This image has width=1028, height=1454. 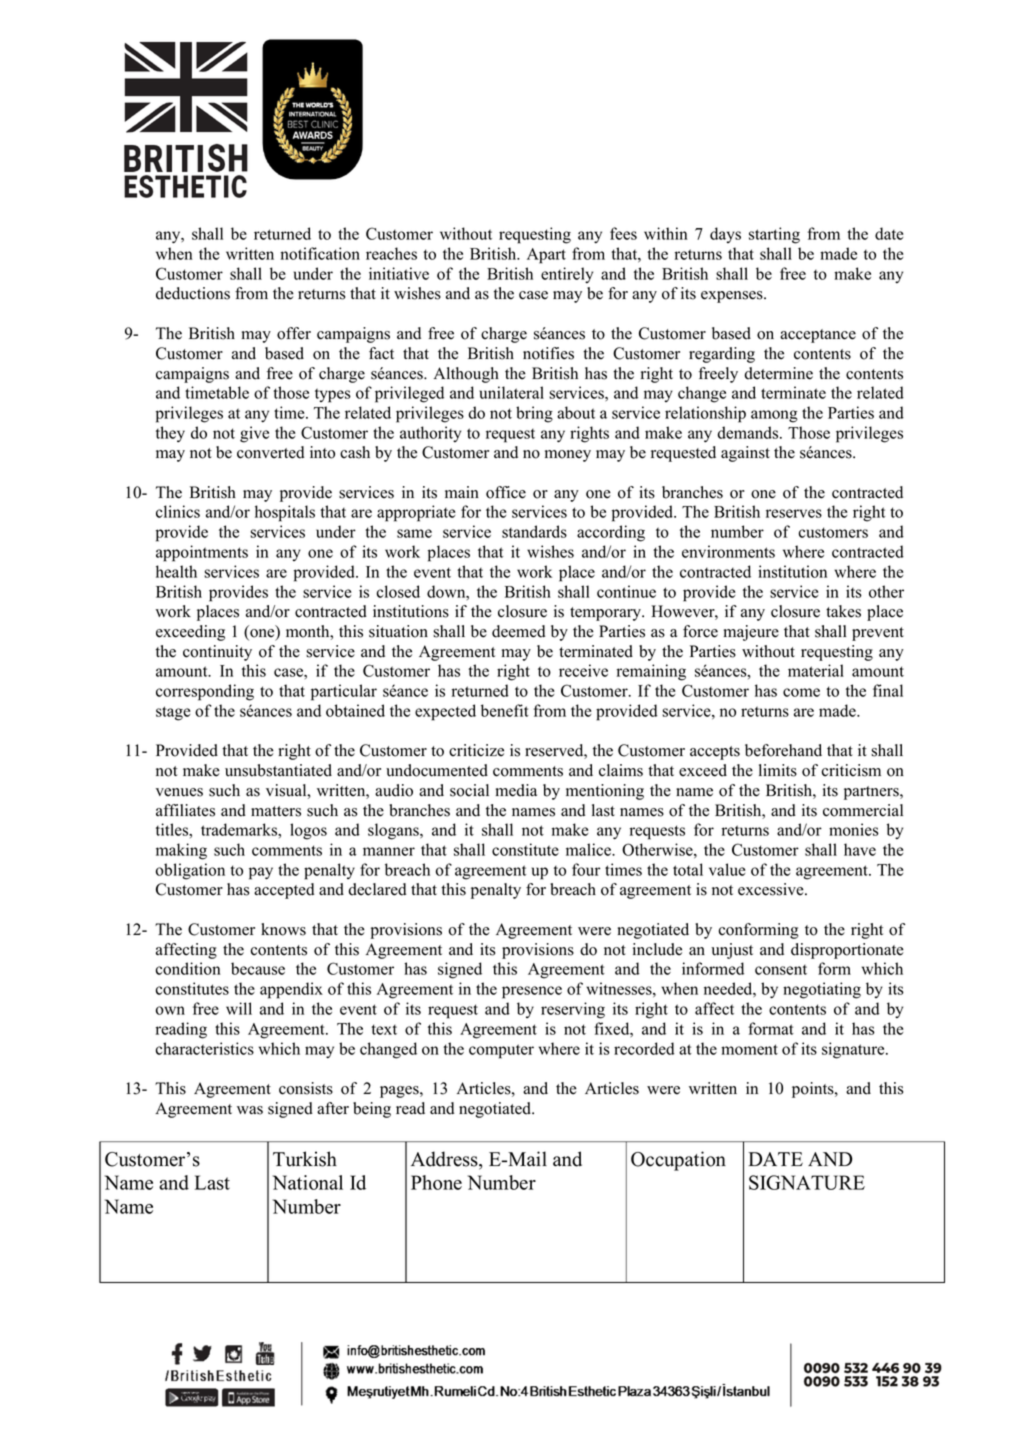 What do you see at coordinates (445, 1160) in the image?
I see `Address` at bounding box center [445, 1160].
